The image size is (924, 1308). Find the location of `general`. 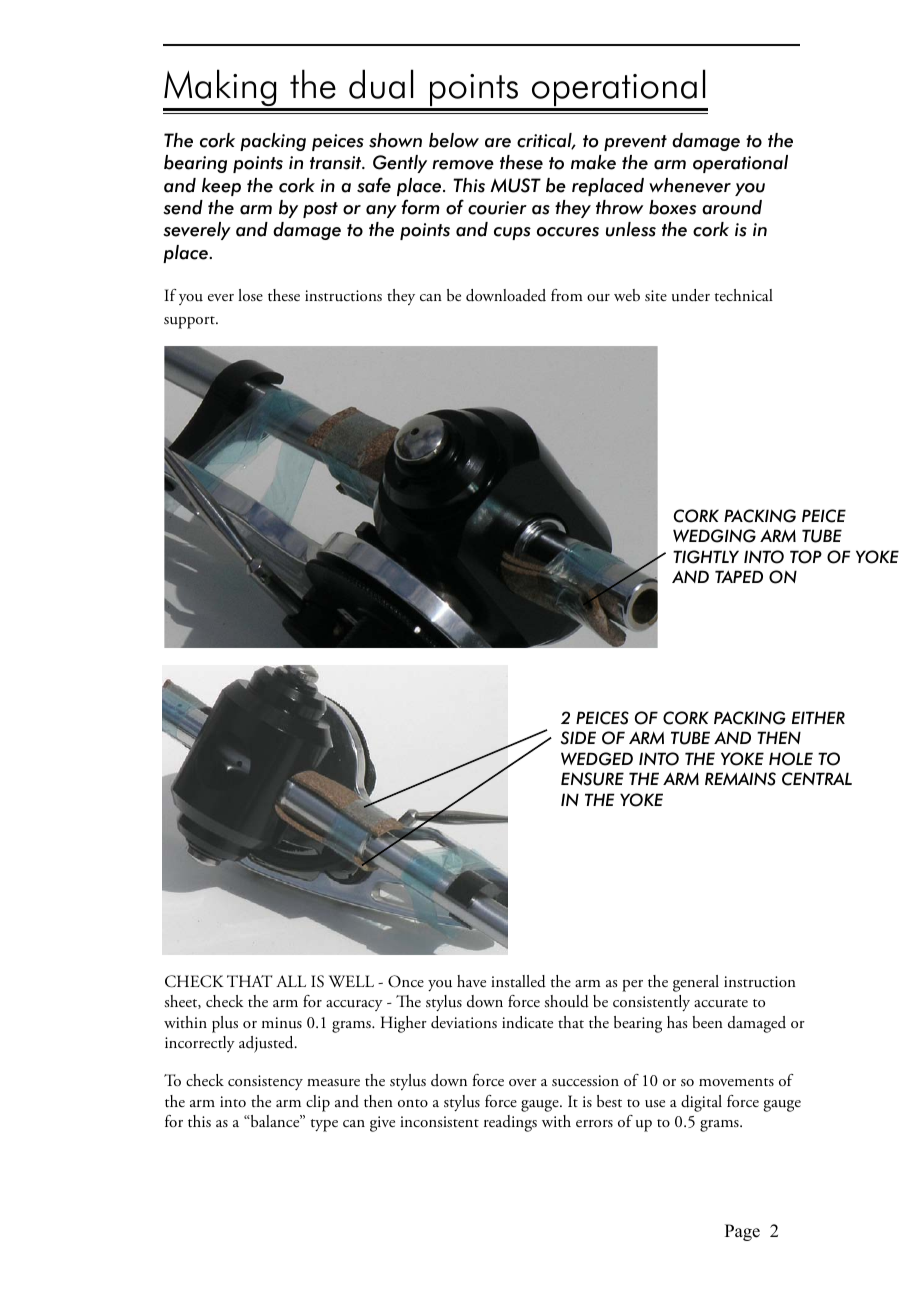

general is located at coordinates (696, 983).
